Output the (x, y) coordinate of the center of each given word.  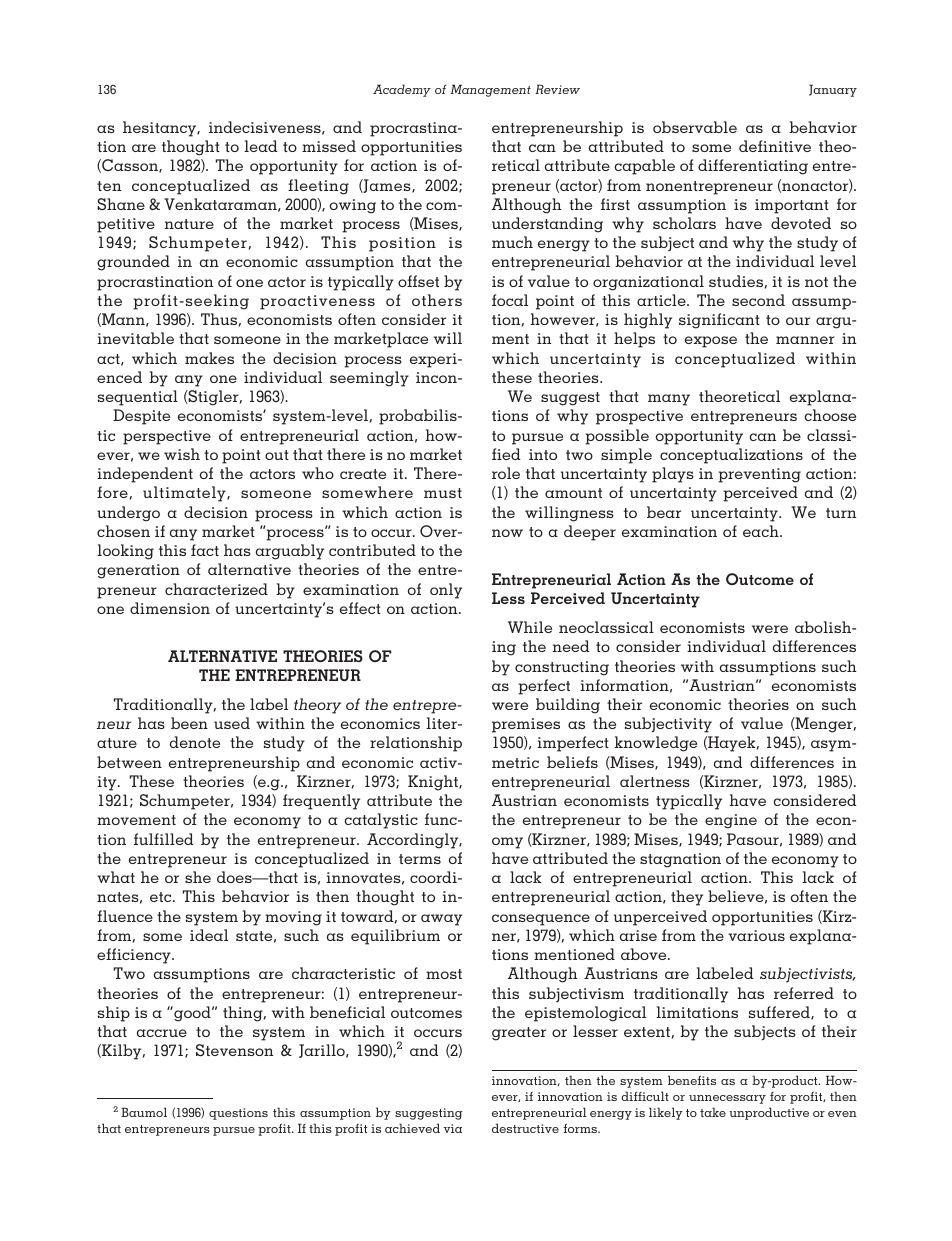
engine (731, 821)
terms (420, 859)
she (198, 877)
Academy (402, 90)
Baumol (144, 1112)
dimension (170, 608)
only (446, 591)
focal (510, 300)
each (762, 531)
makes (209, 358)
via (453, 1128)
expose (711, 342)
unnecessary (727, 1099)
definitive (775, 146)
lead (261, 146)
